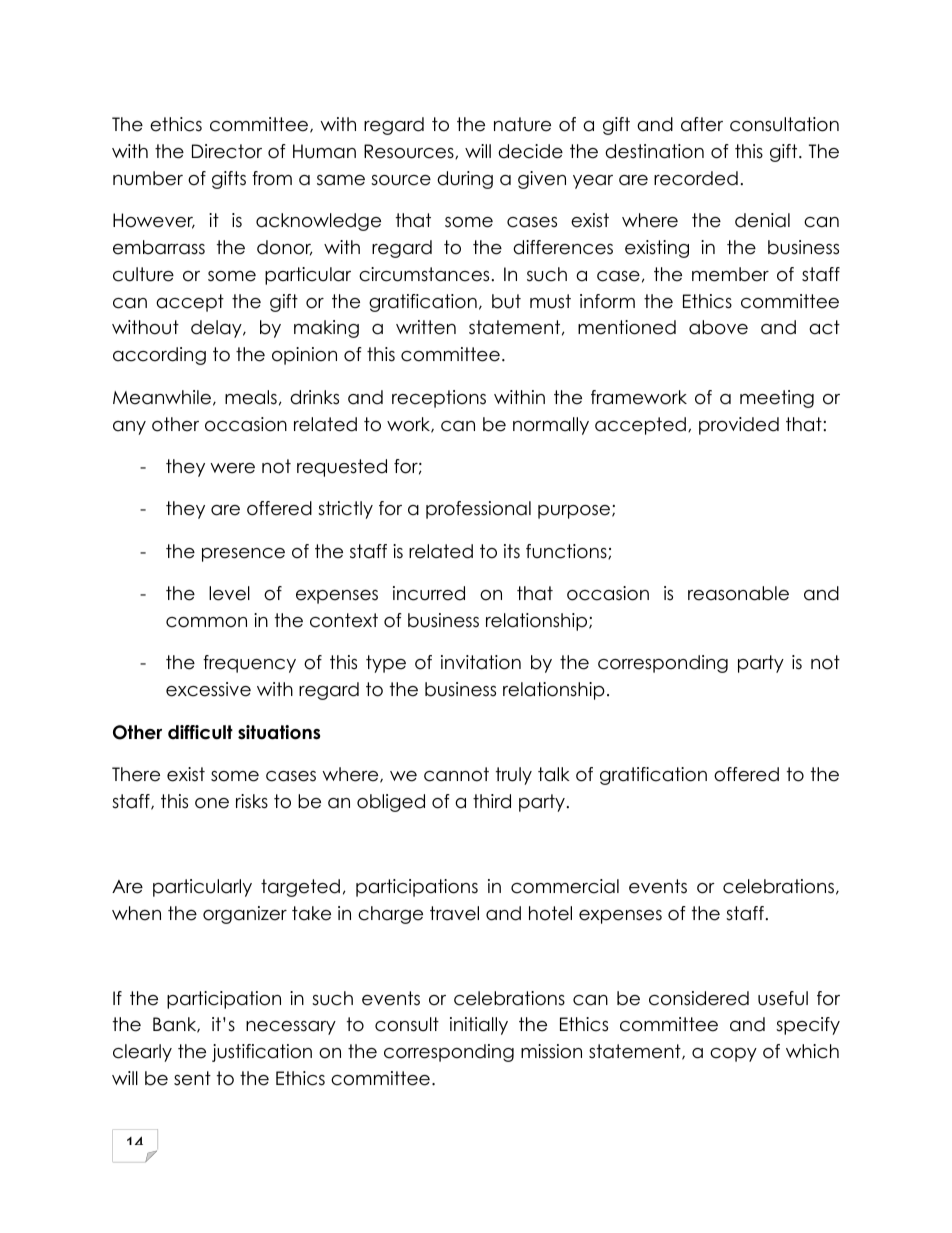 This screenshot has width=952, height=1233. I want to click on after, so click(702, 124).
